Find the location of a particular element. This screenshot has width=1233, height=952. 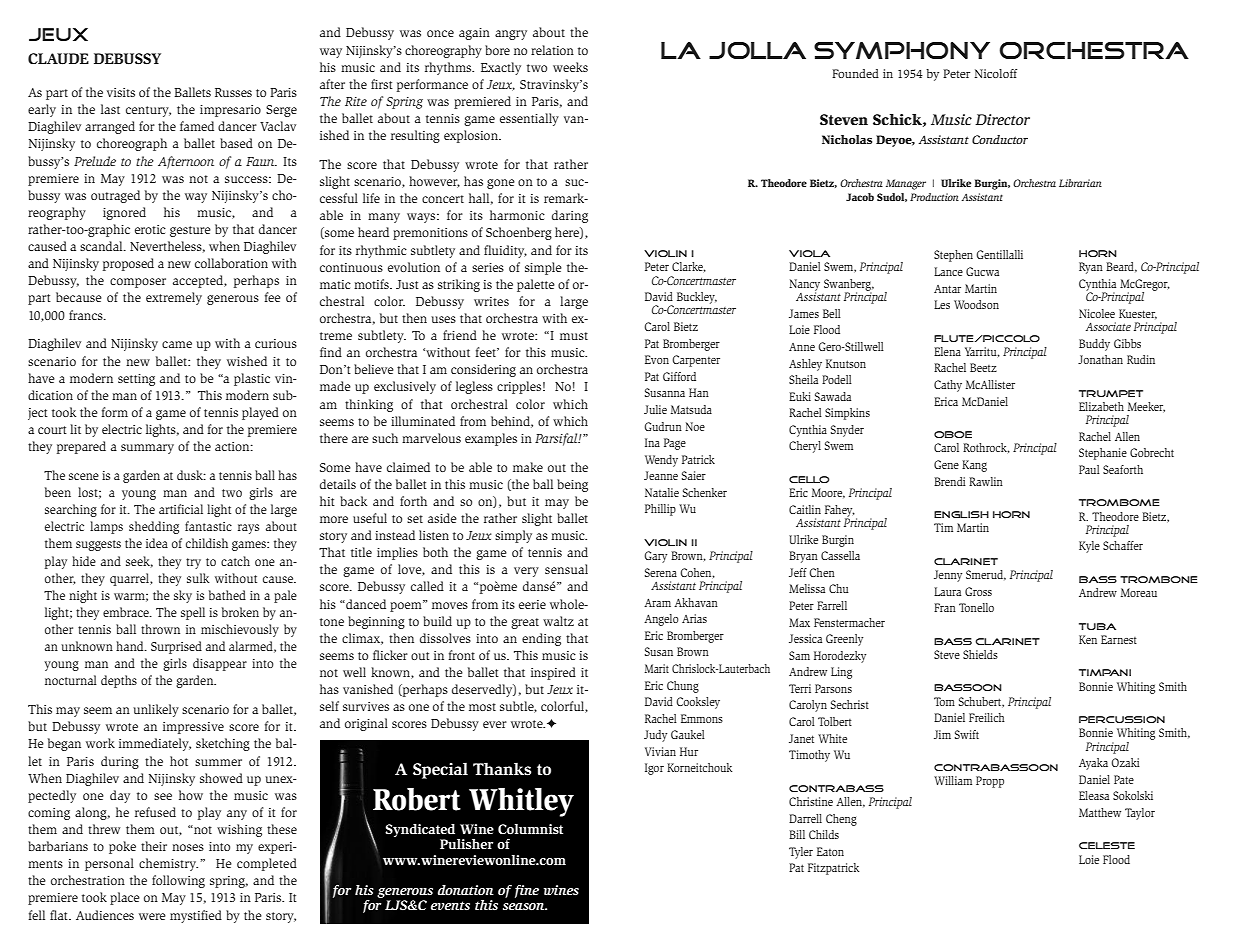

SYMPHONY is located at coordinates (902, 50).
